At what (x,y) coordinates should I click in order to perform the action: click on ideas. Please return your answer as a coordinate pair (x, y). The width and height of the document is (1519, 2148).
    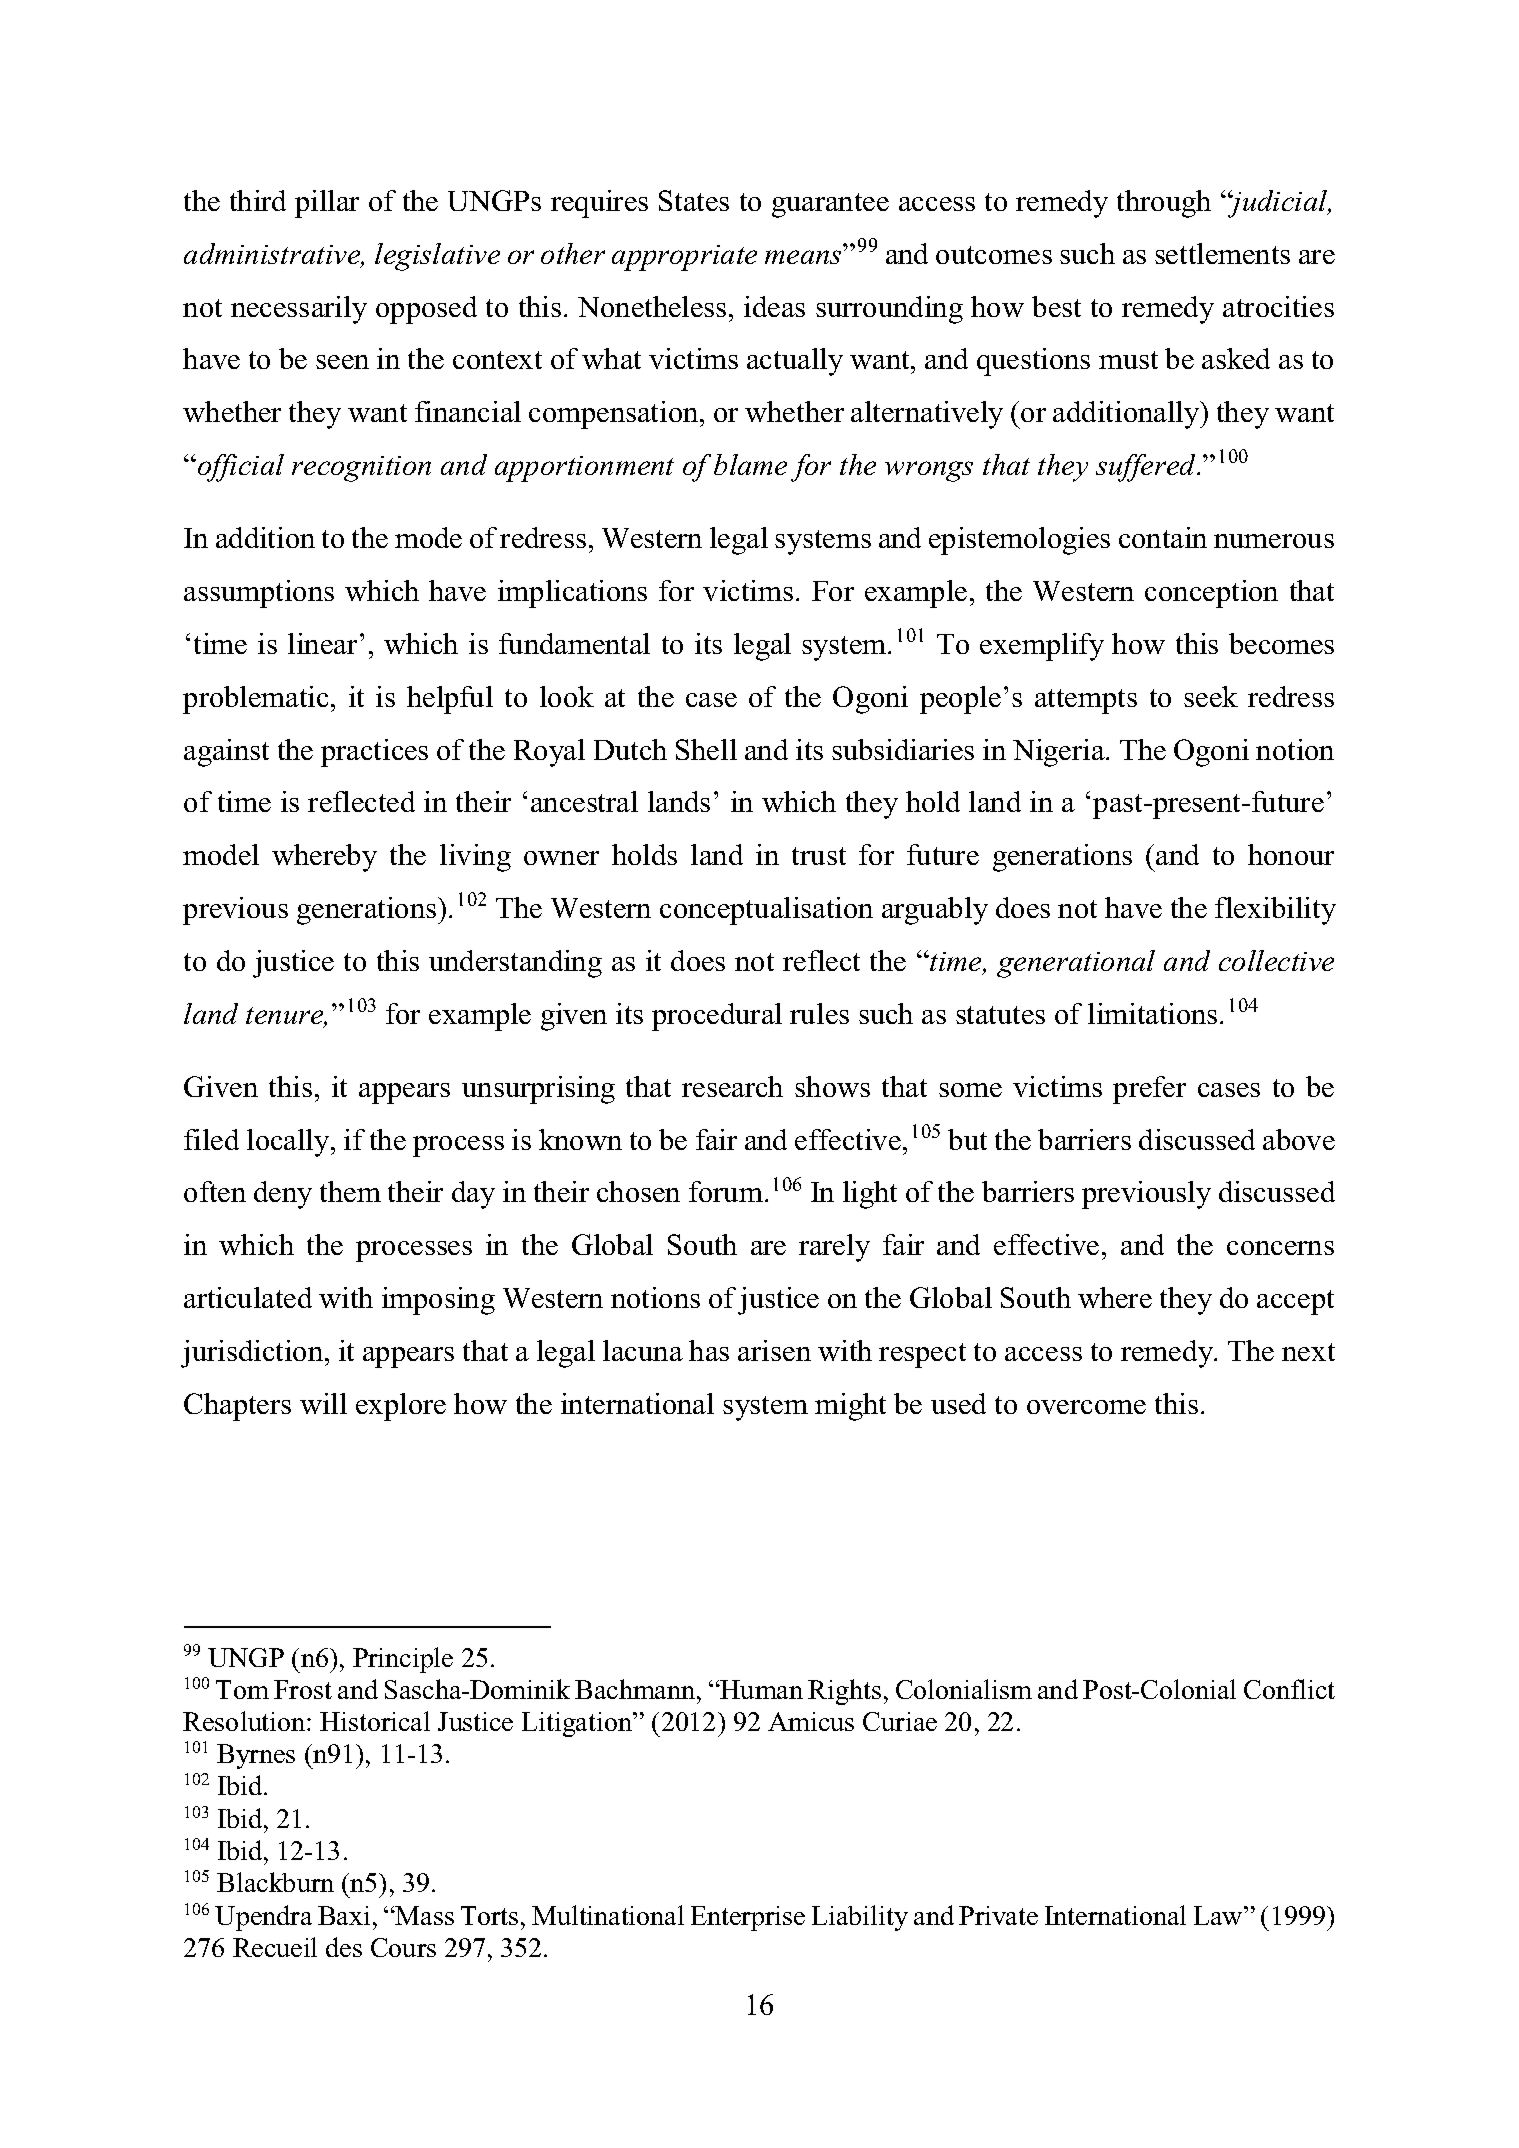
    Looking at the image, I should click on (774, 306).
